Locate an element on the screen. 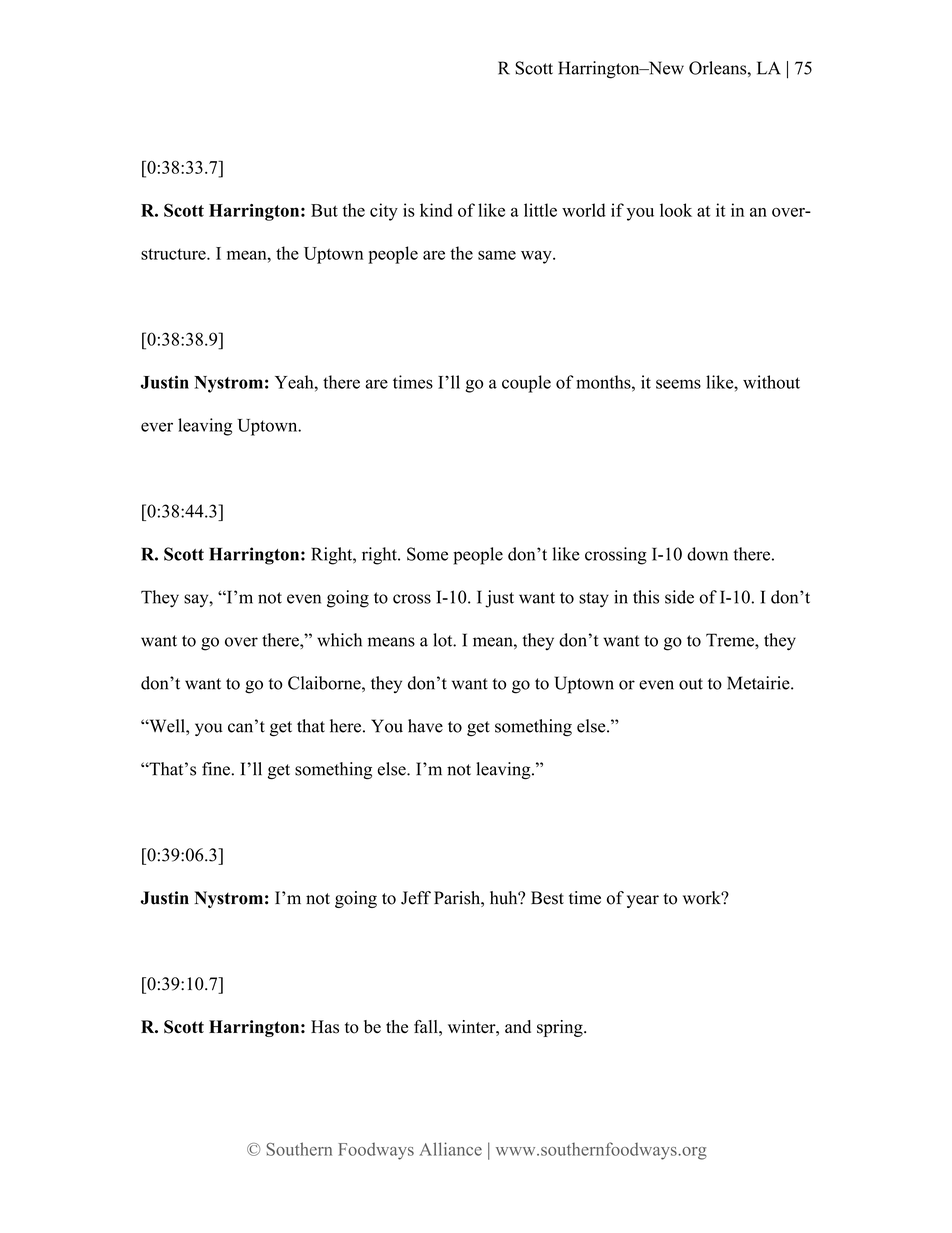  which is located at coordinates (339, 640).
